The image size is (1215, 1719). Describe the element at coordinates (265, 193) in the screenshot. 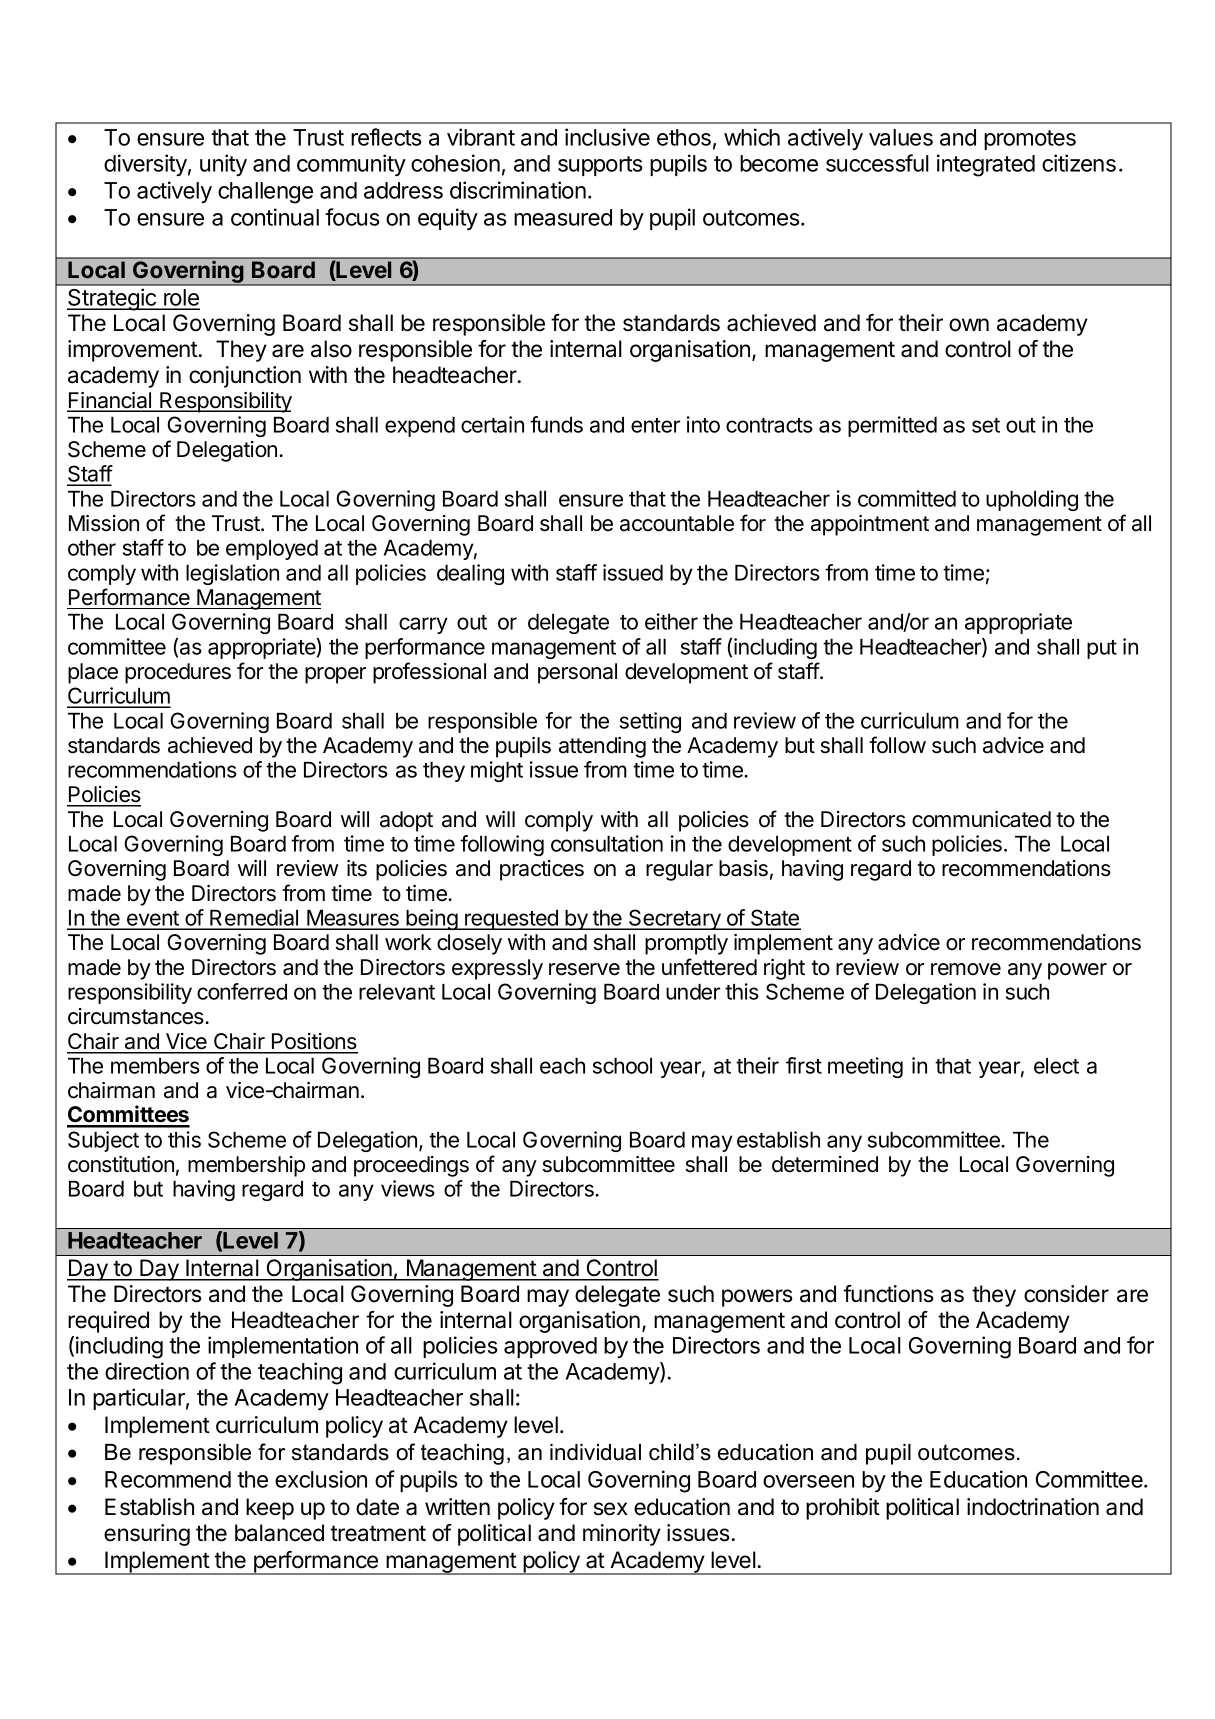

I see `challenge` at that location.
